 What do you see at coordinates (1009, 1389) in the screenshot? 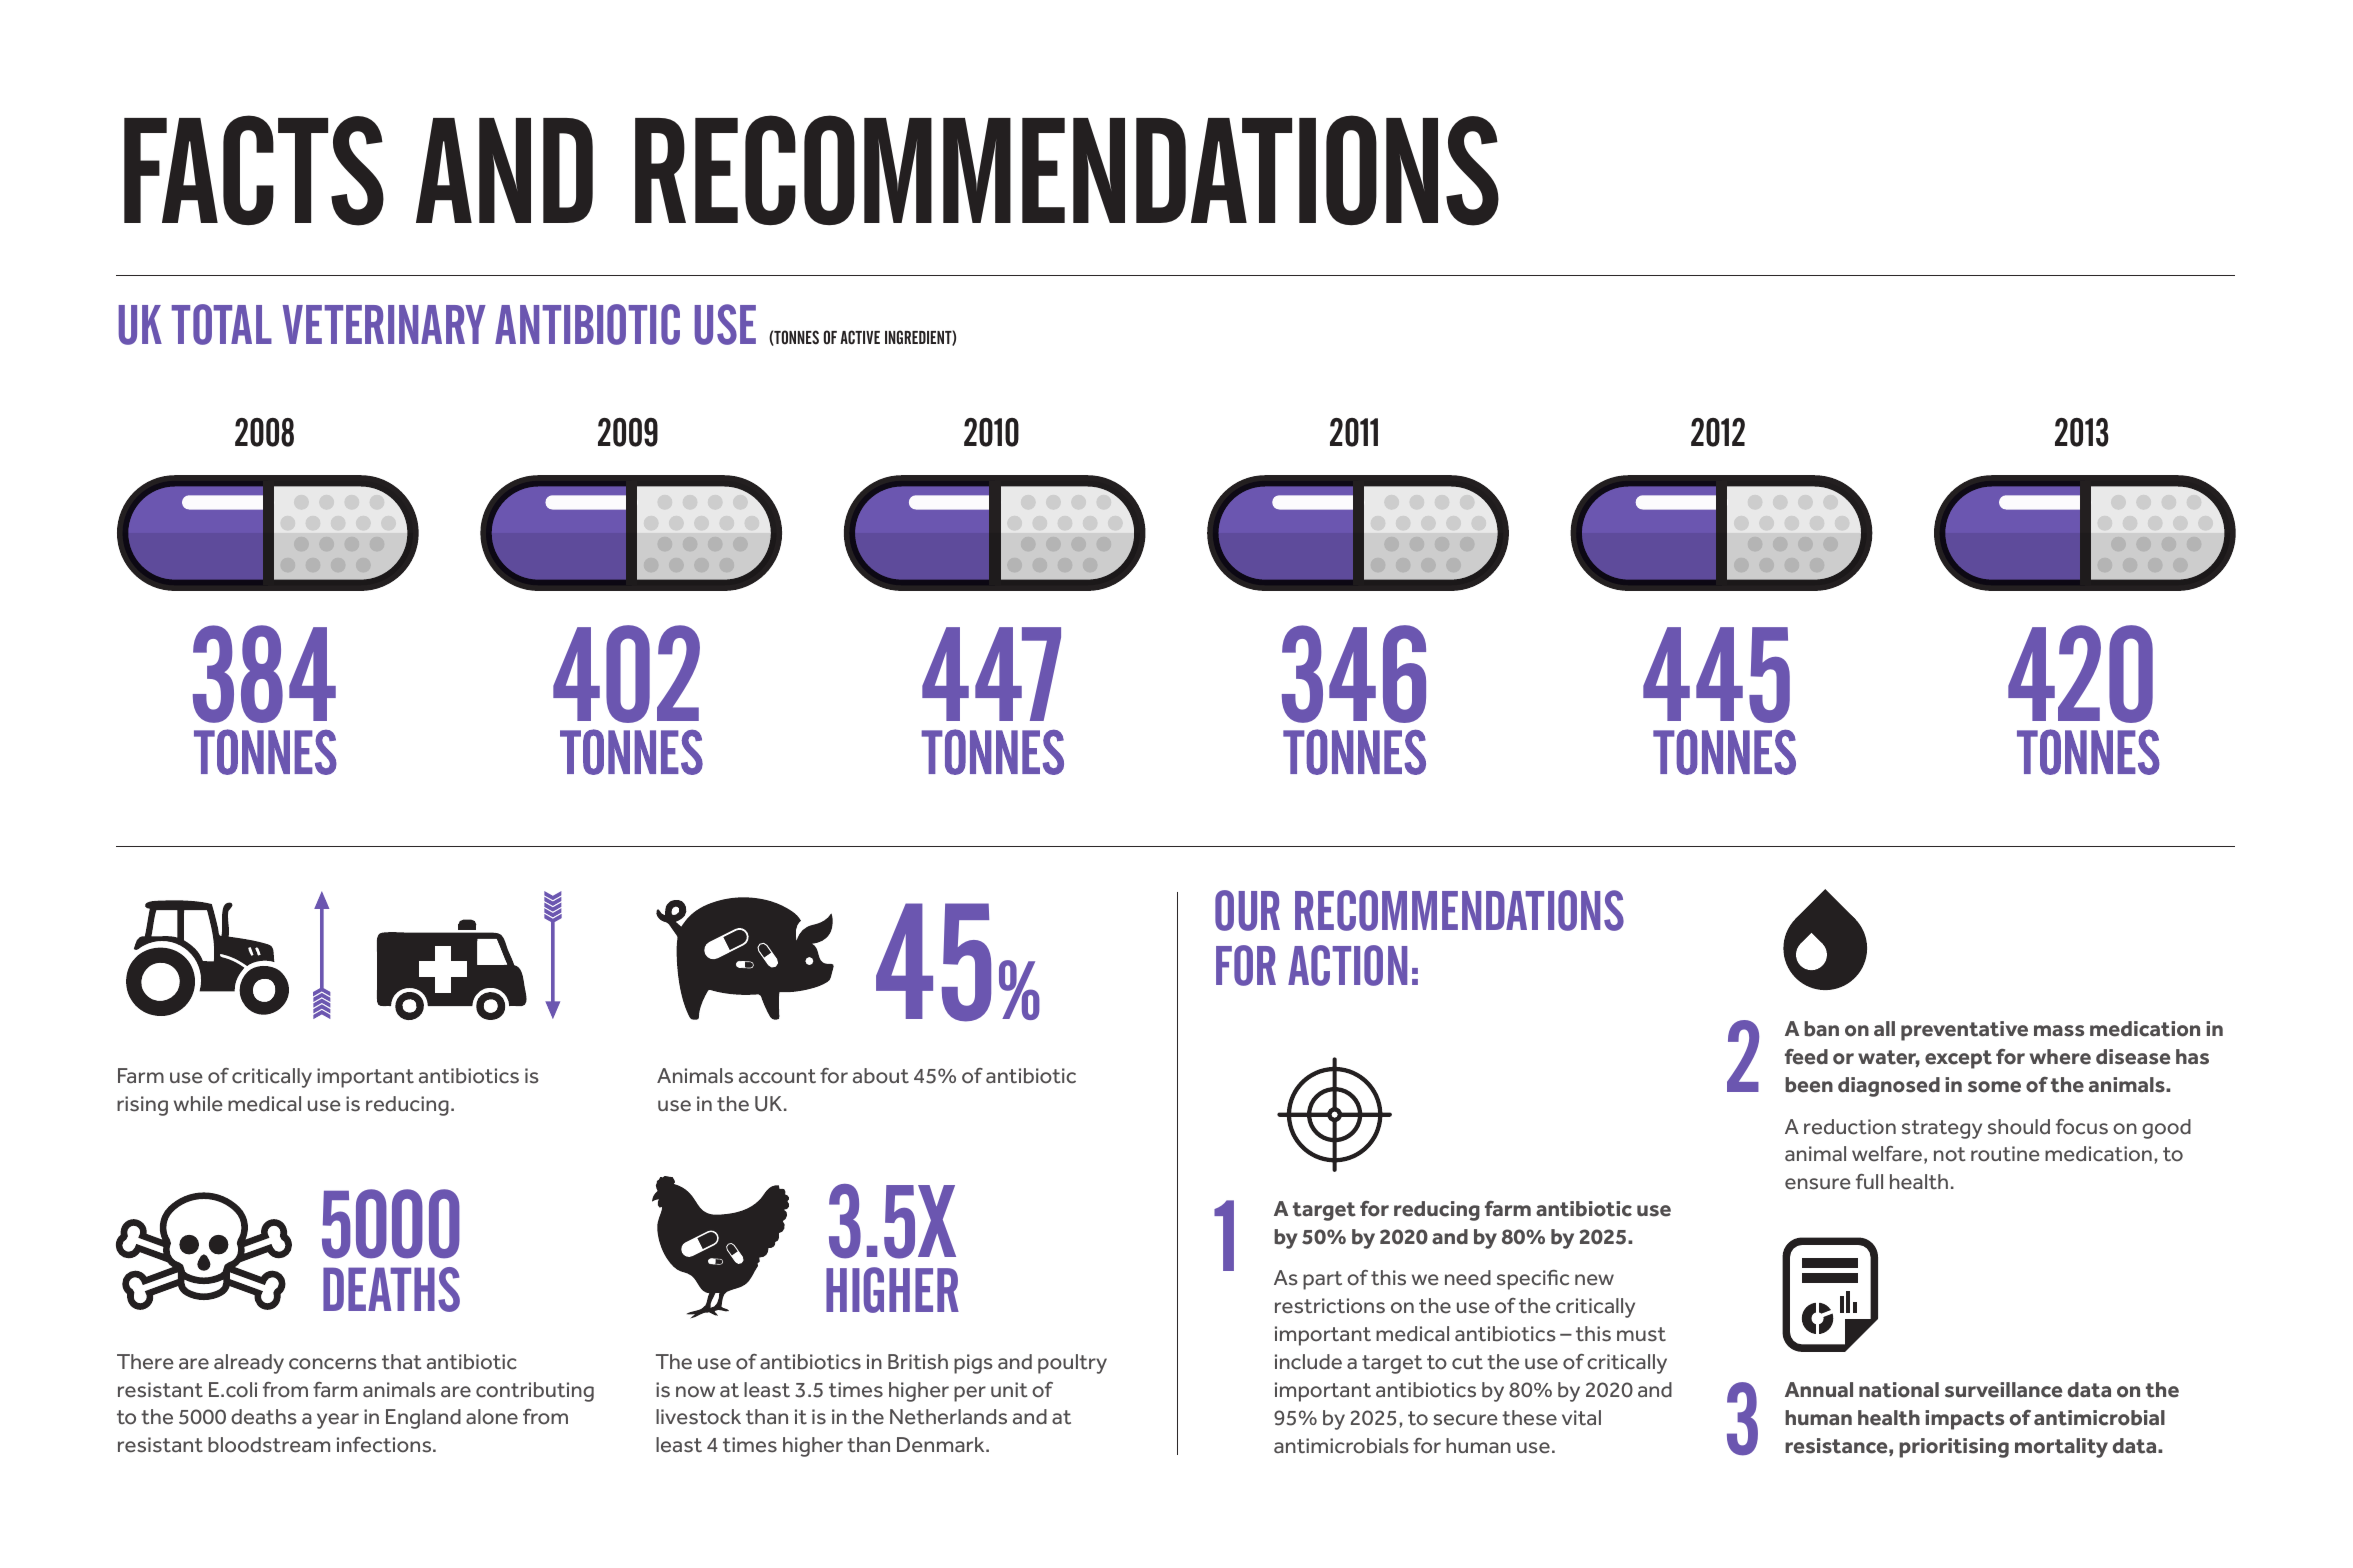
I see `unit` at bounding box center [1009, 1389].
